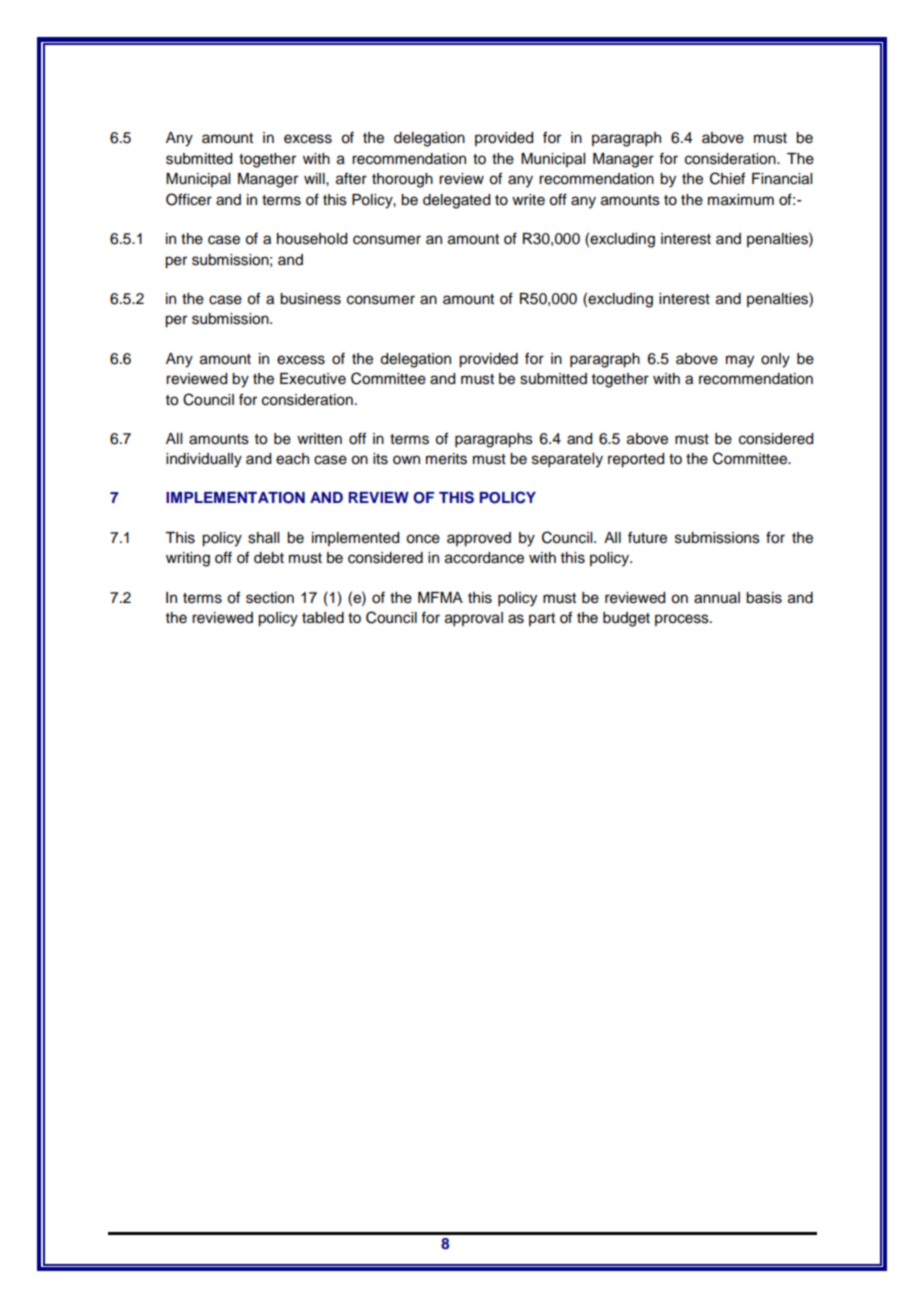  I want to click on may, so click(740, 361).
